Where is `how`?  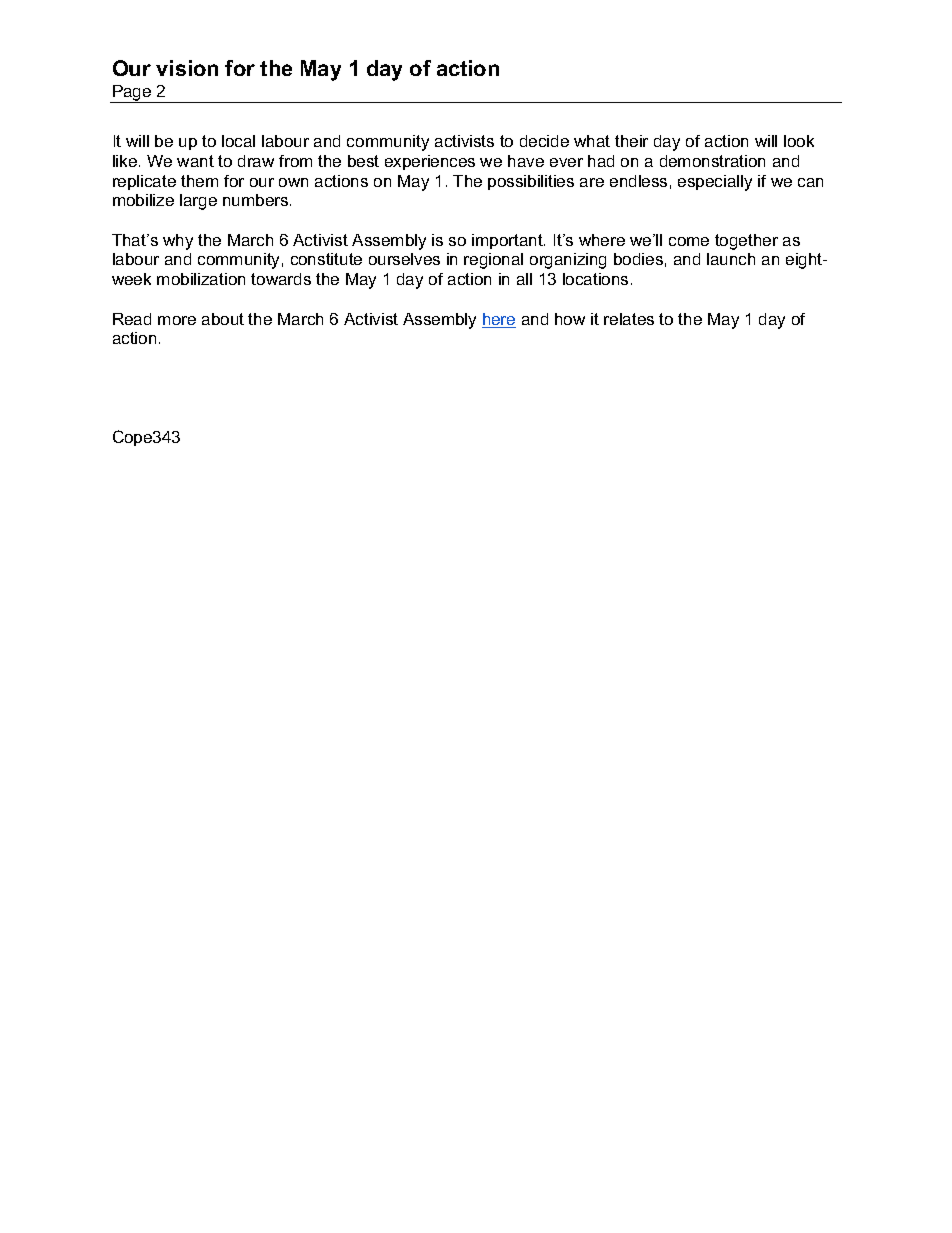
how is located at coordinates (570, 319).
